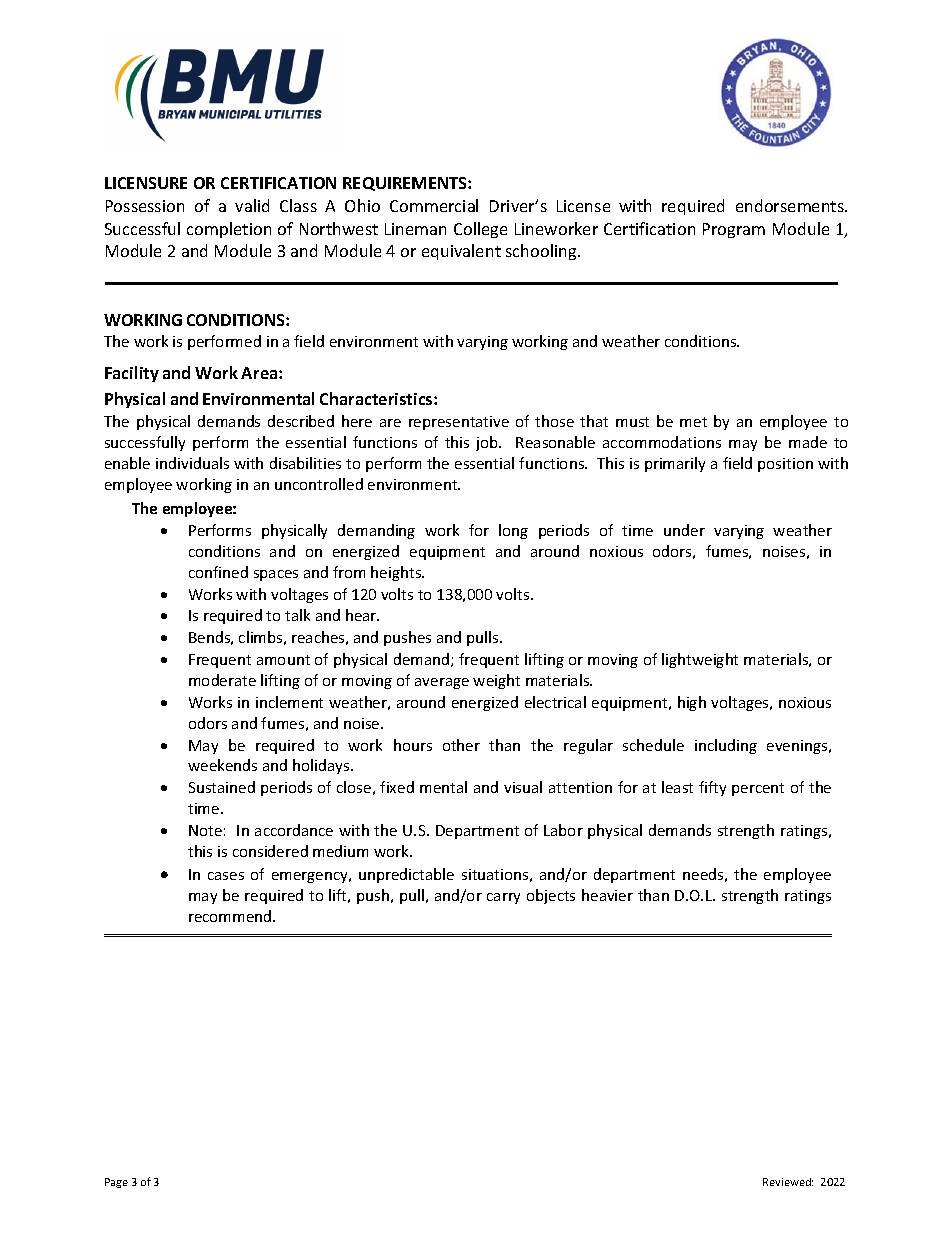 This screenshot has height=1233, width=952. What do you see at coordinates (229, 230) in the screenshot?
I see `completion` at bounding box center [229, 230].
